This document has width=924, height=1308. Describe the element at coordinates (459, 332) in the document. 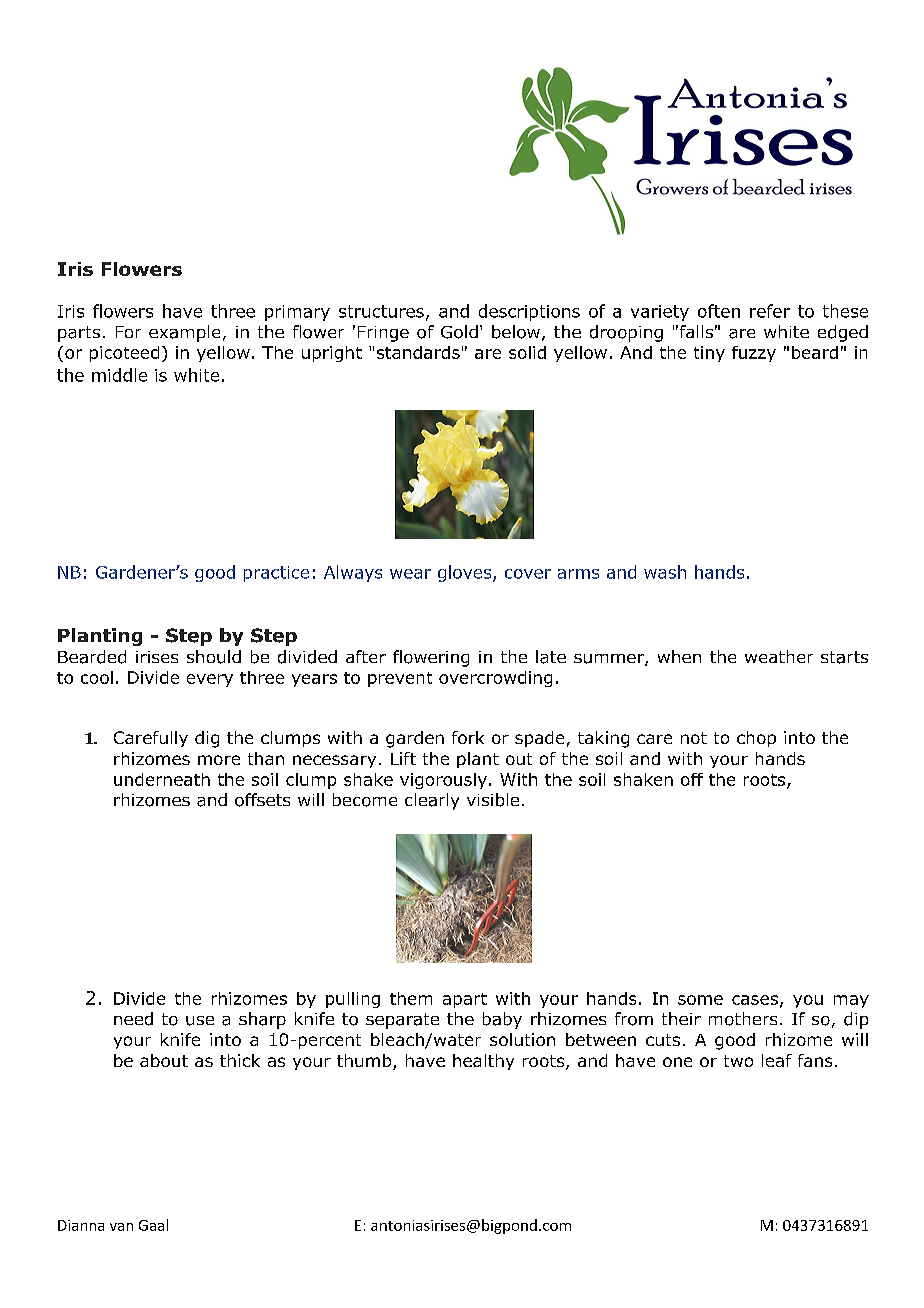

I see `Gold` at that location.
